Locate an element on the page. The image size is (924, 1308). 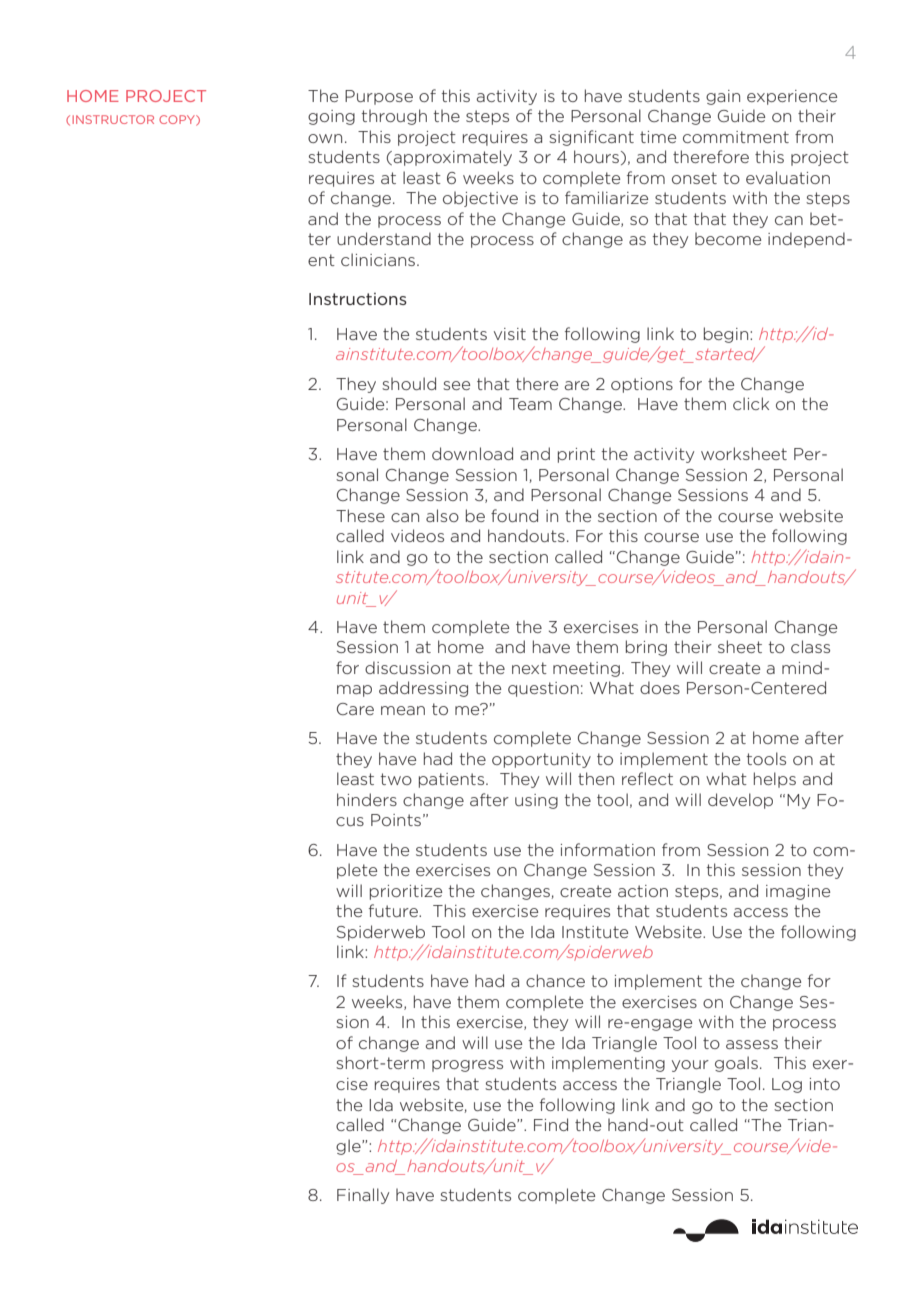
patients is located at coordinates (453, 780).
